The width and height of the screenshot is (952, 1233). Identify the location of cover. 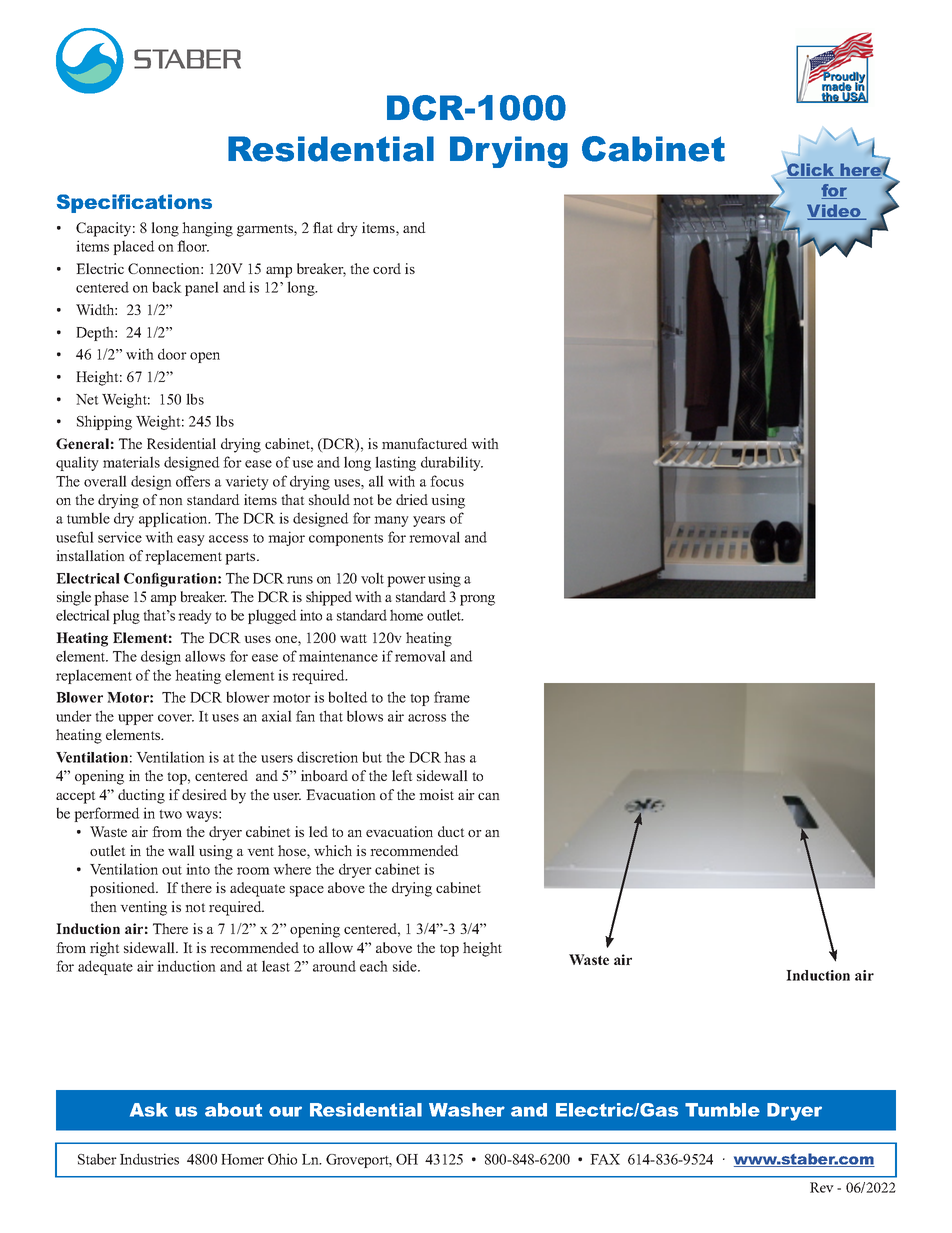
(176, 718).
